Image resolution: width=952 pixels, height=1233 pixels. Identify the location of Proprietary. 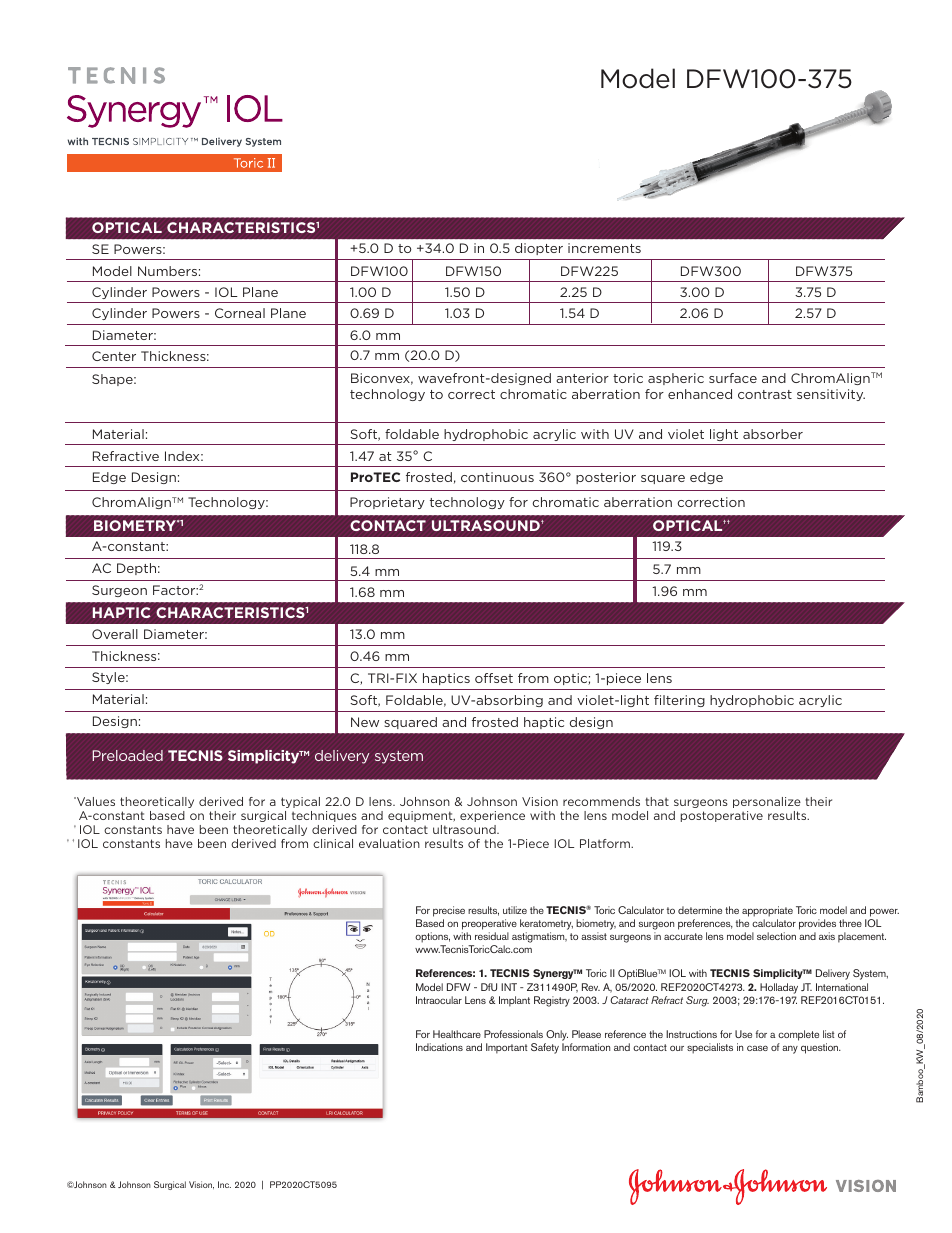
(387, 503).
